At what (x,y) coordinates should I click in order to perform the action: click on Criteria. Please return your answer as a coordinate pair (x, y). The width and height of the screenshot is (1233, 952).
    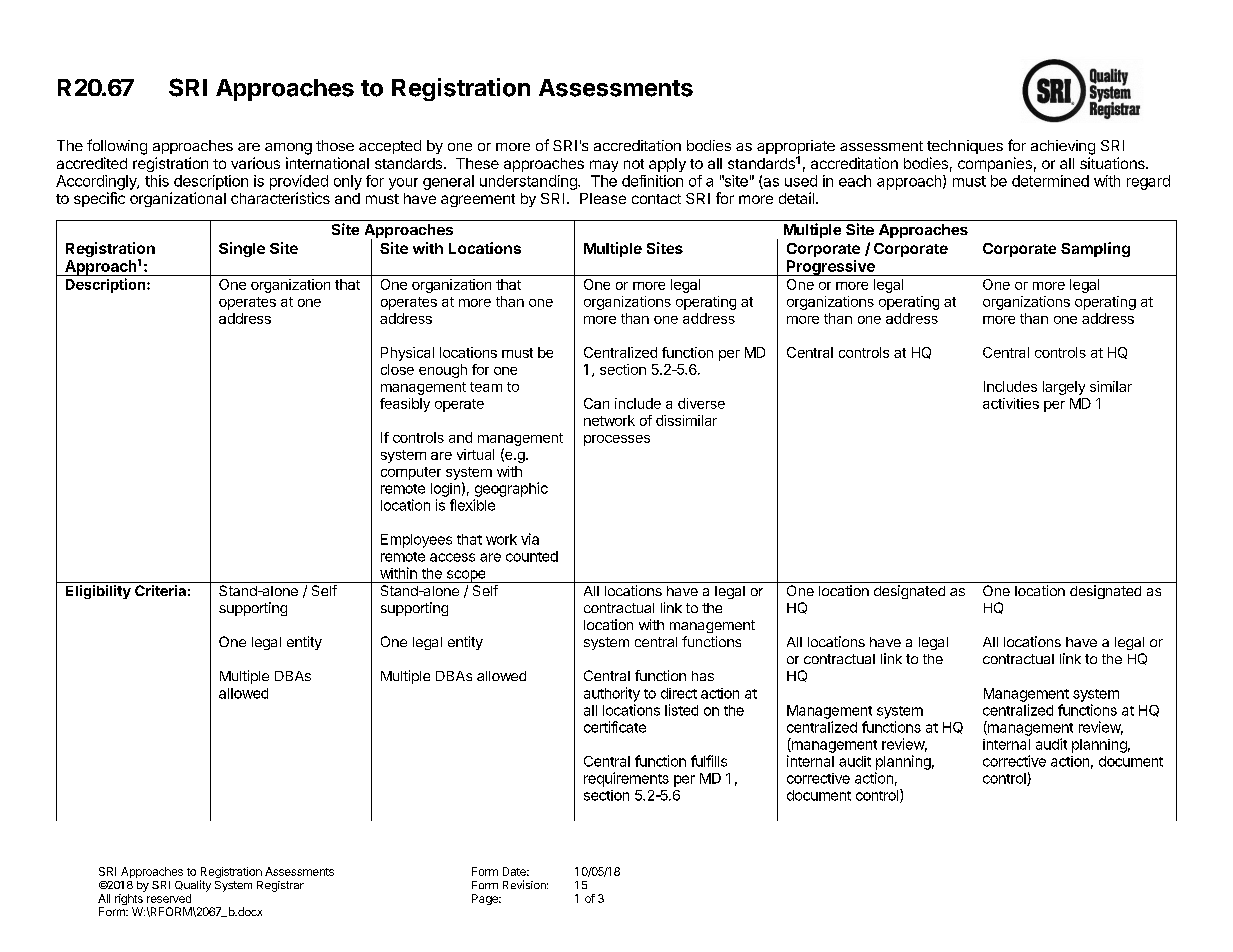
    Looking at the image, I should click on (160, 590).
